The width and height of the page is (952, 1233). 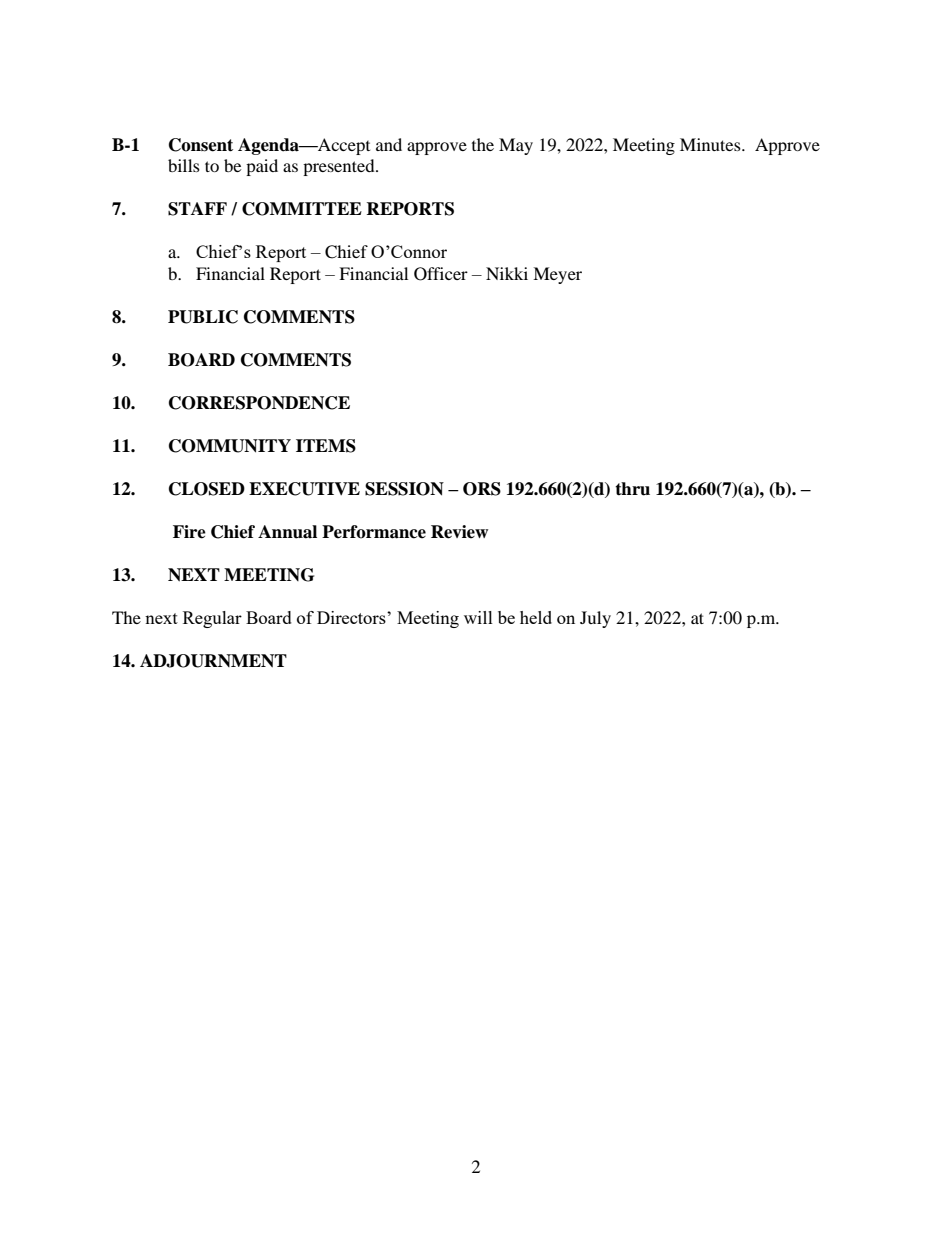 I want to click on July, so click(x=595, y=619).
